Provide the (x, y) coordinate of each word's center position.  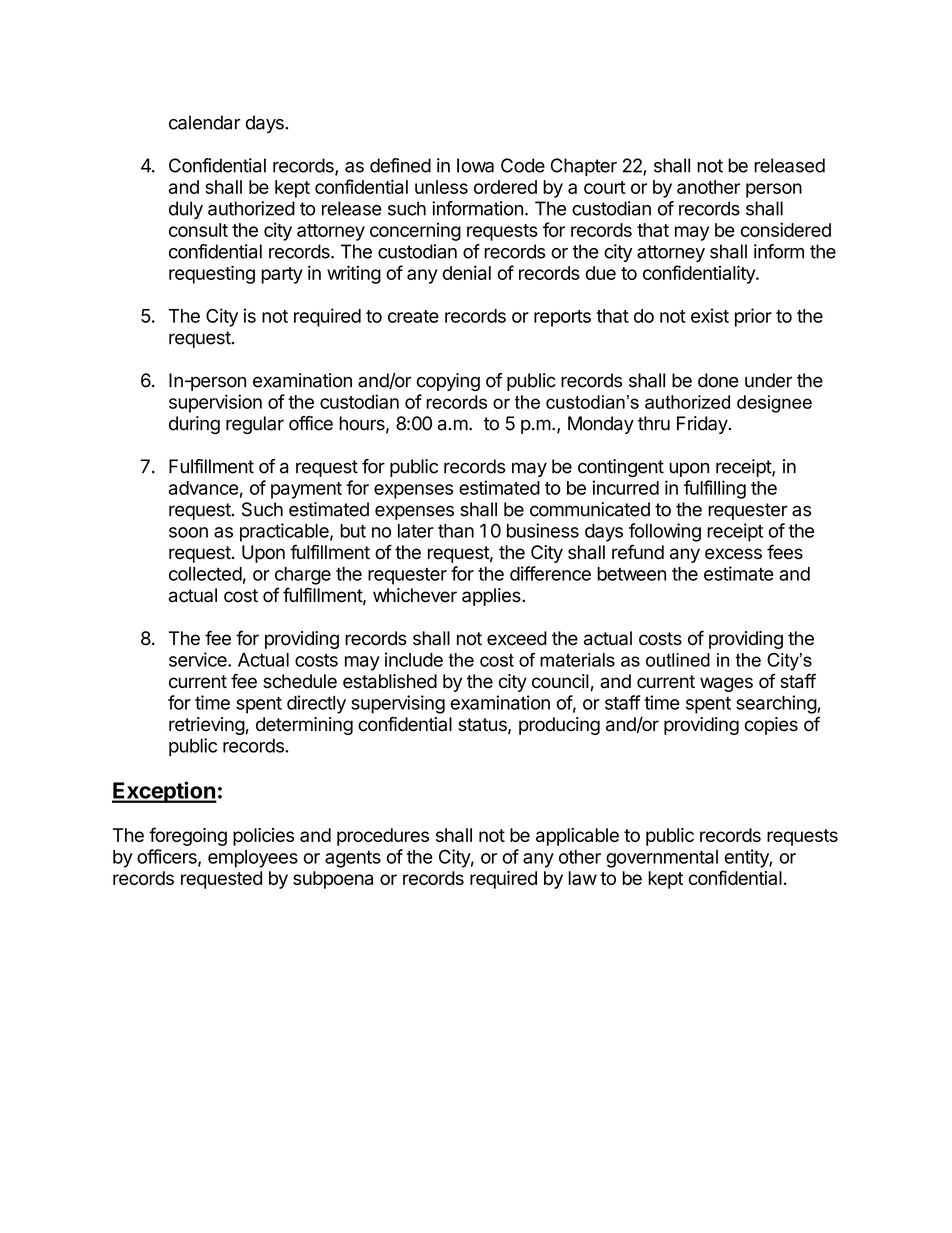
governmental (662, 859)
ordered (505, 187)
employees (253, 859)
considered (786, 229)
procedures (383, 837)
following (665, 532)
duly (186, 210)
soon (188, 532)
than (456, 531)
